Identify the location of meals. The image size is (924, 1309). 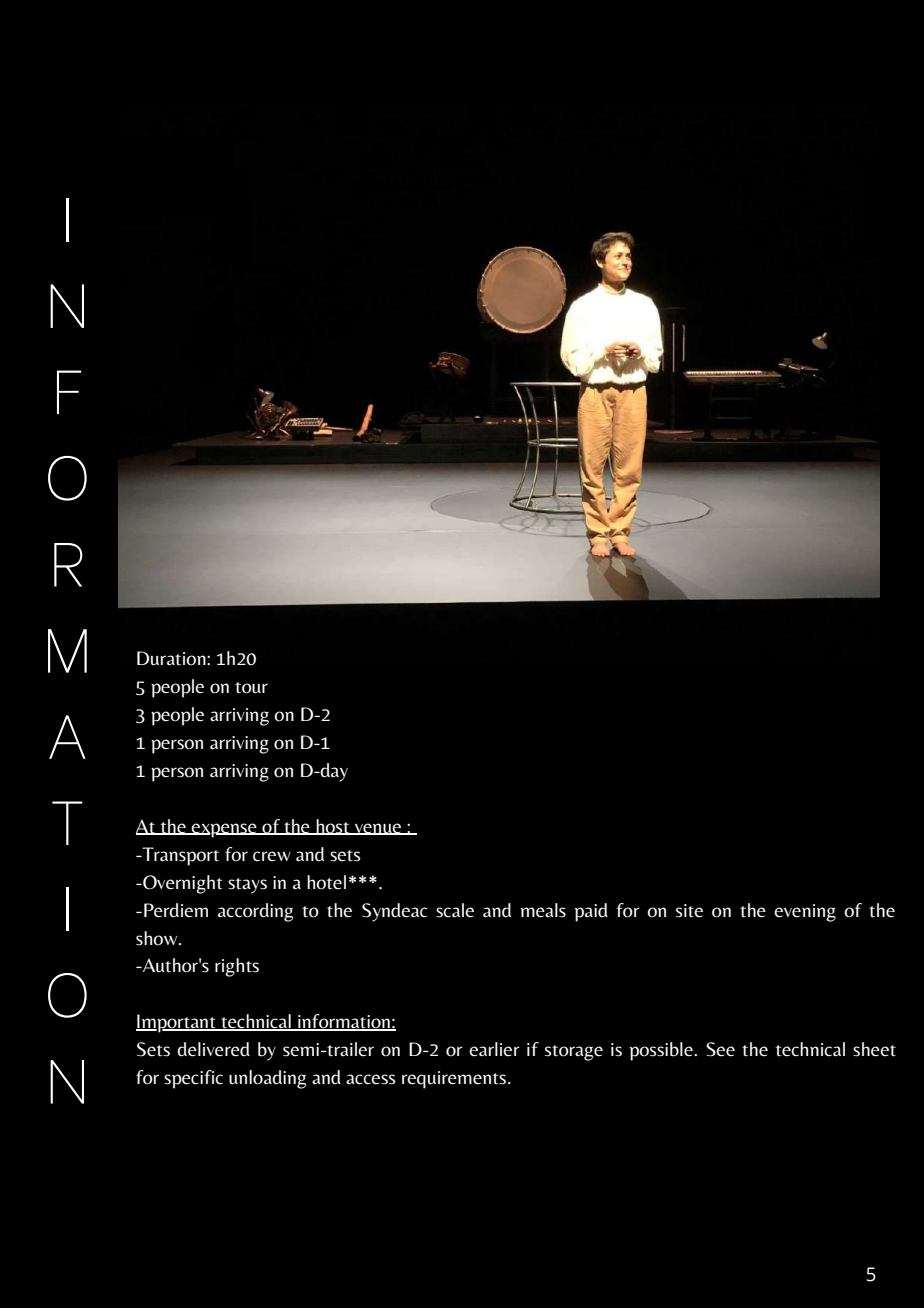
(543, 910).
